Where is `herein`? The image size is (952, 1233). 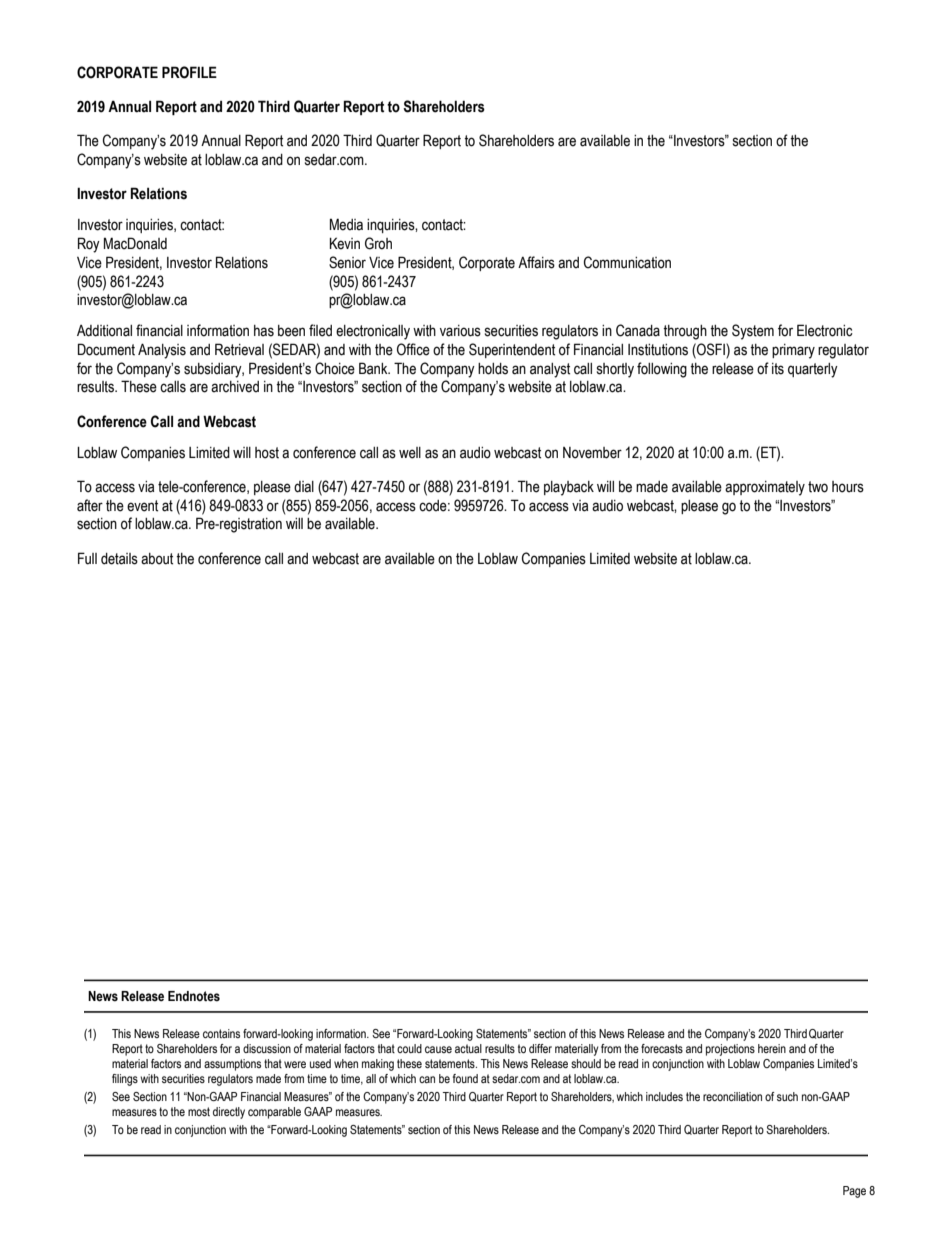 herein is located at coordinates (772, 1048).
